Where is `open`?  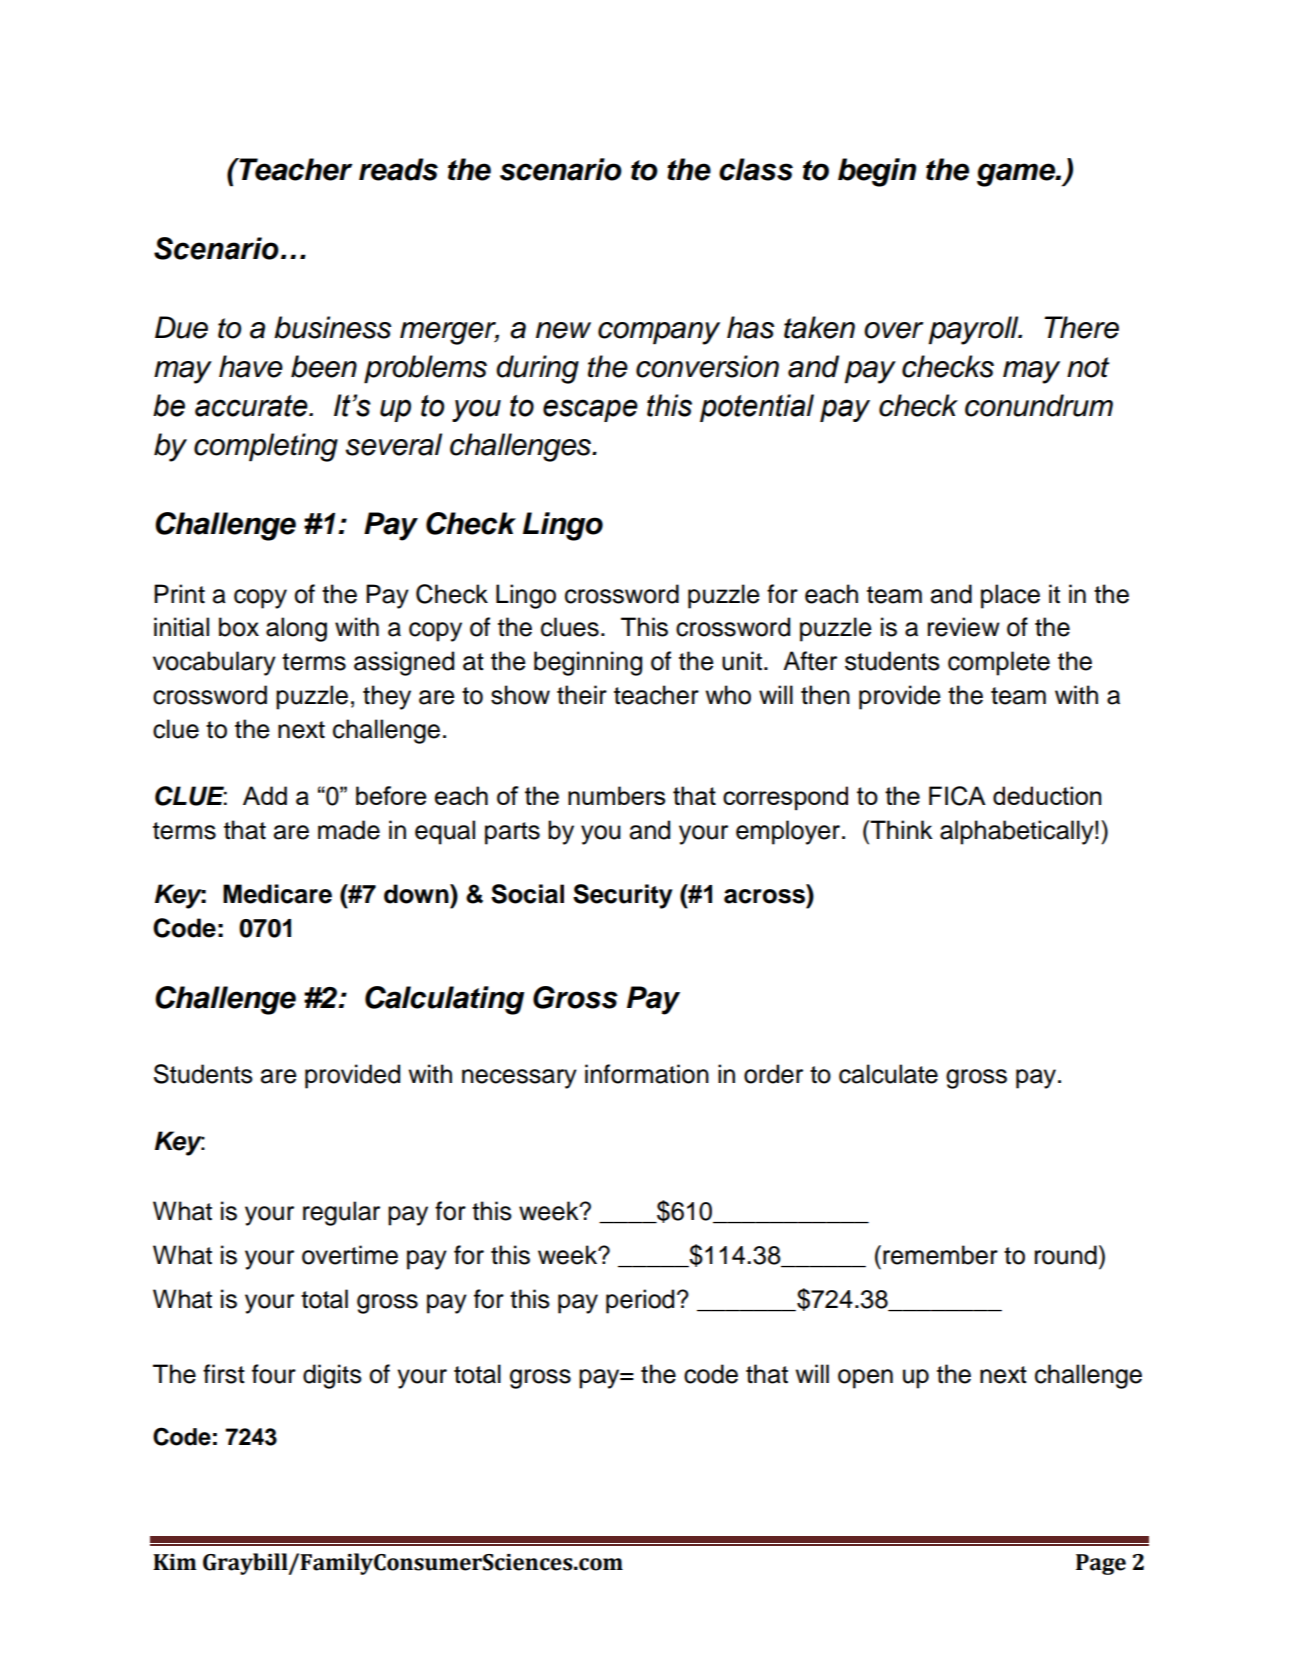
open is located at coordinates (865, 1379).
